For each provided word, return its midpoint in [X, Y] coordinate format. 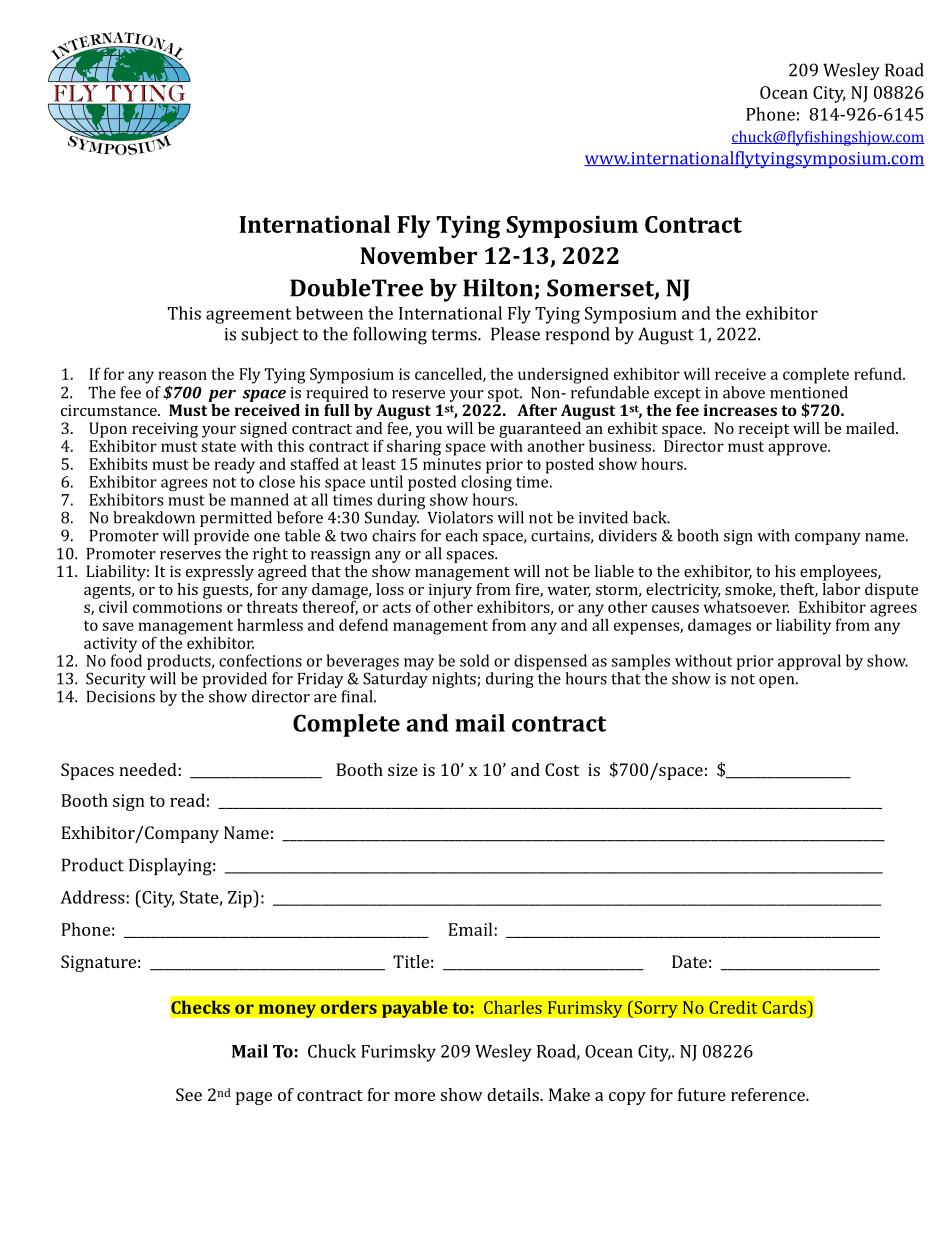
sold [475, 660]
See [189, 1094]
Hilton [499, 289]
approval [809, 662]
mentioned [809, 392]
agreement [249, 316]
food [126, 659]
